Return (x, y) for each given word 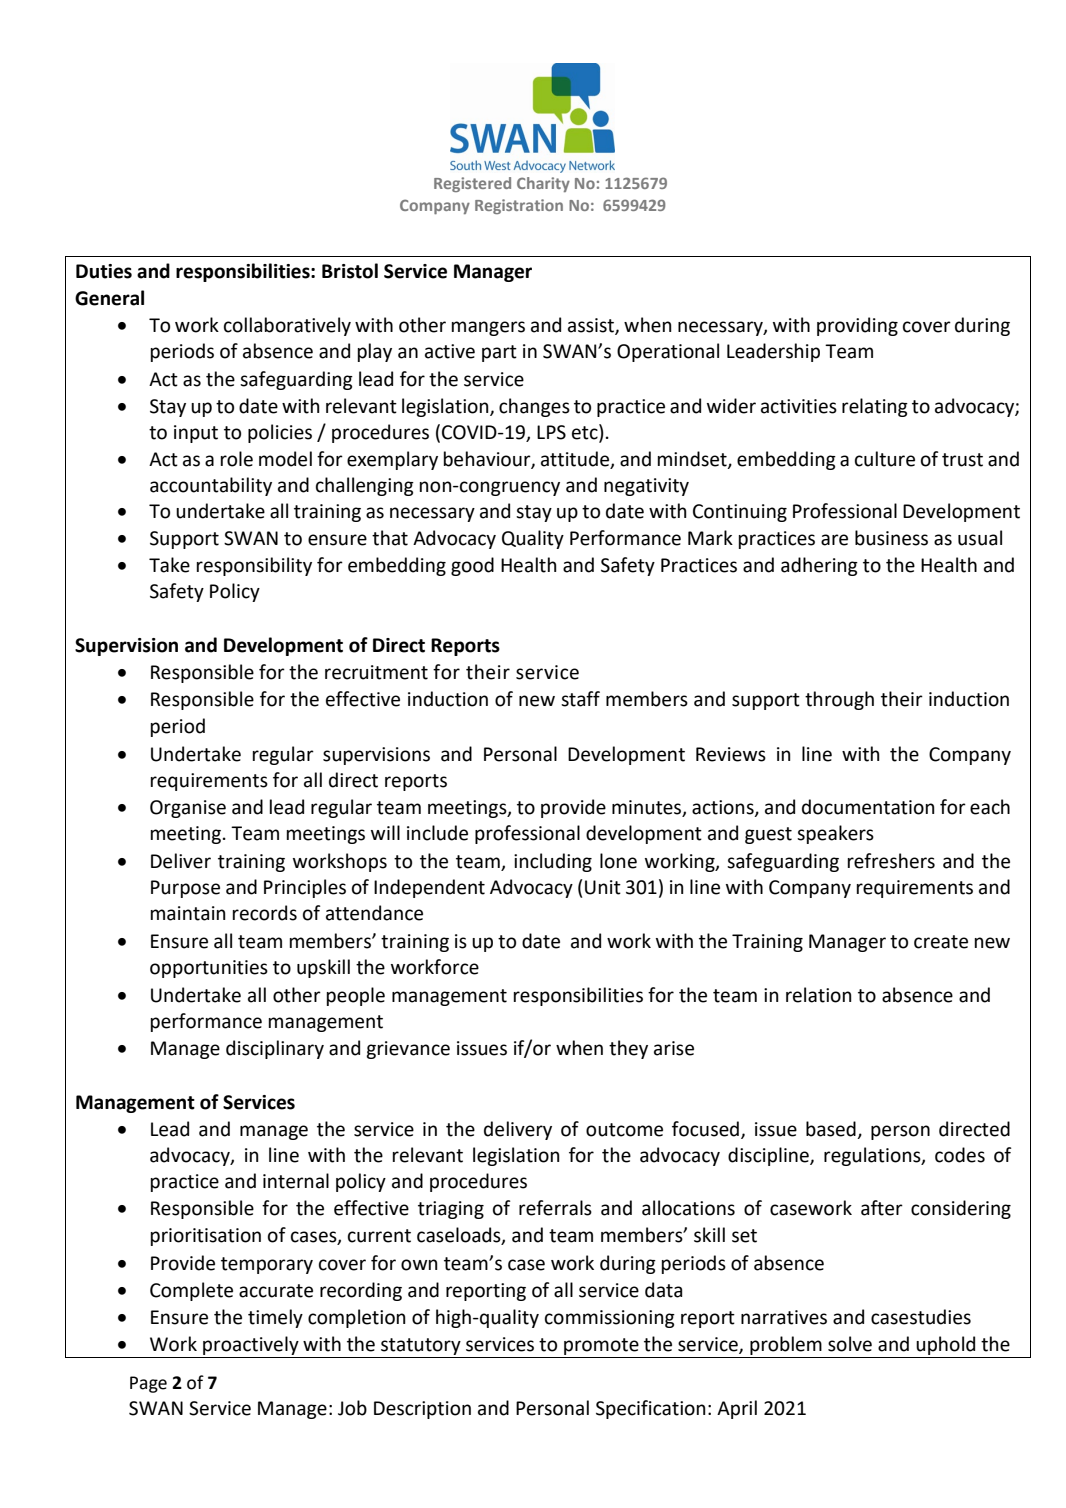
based (831, 1129)
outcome (624, 1130)
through (839, 700)
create (941, 942)
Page (148, 1384)
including (553, 862)
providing (857, 326)
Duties (104, 271)
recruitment (376, 672)
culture (885, 459)
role (237, 459)
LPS (551, 432)
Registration (519, 206)
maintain (188, 913)
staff (580, 699)
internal (296, 1181)
